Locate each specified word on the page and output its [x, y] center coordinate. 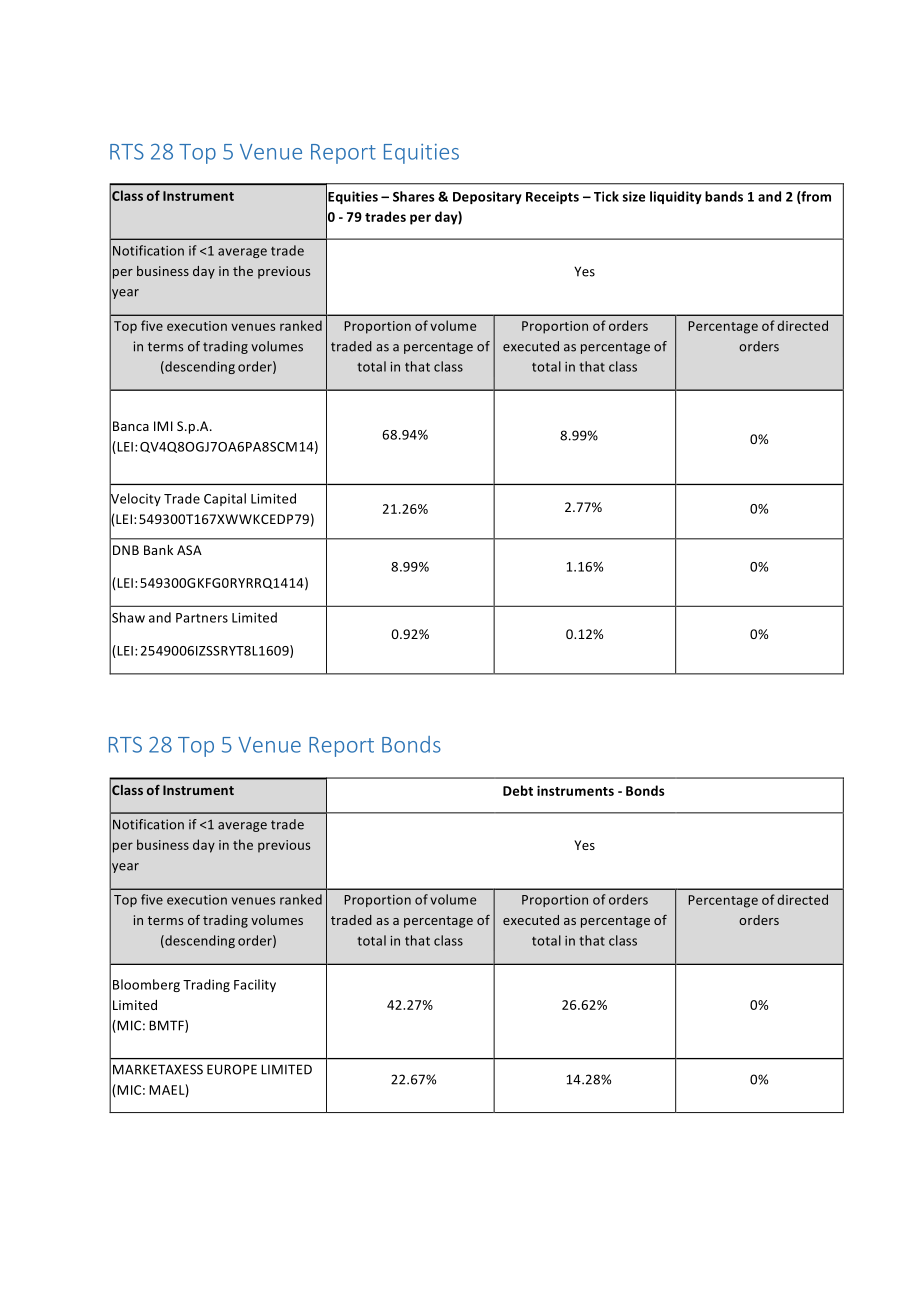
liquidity [676, 197]
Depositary [487, 197]
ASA [189, 550]
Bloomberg [146, 985]
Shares [414, 196]
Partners [202, 618]
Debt [518, 790]
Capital [225, 499]
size [633, 196]
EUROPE [232, 1069]
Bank [158, 550]
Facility [255, 985]
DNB [126, 550]
